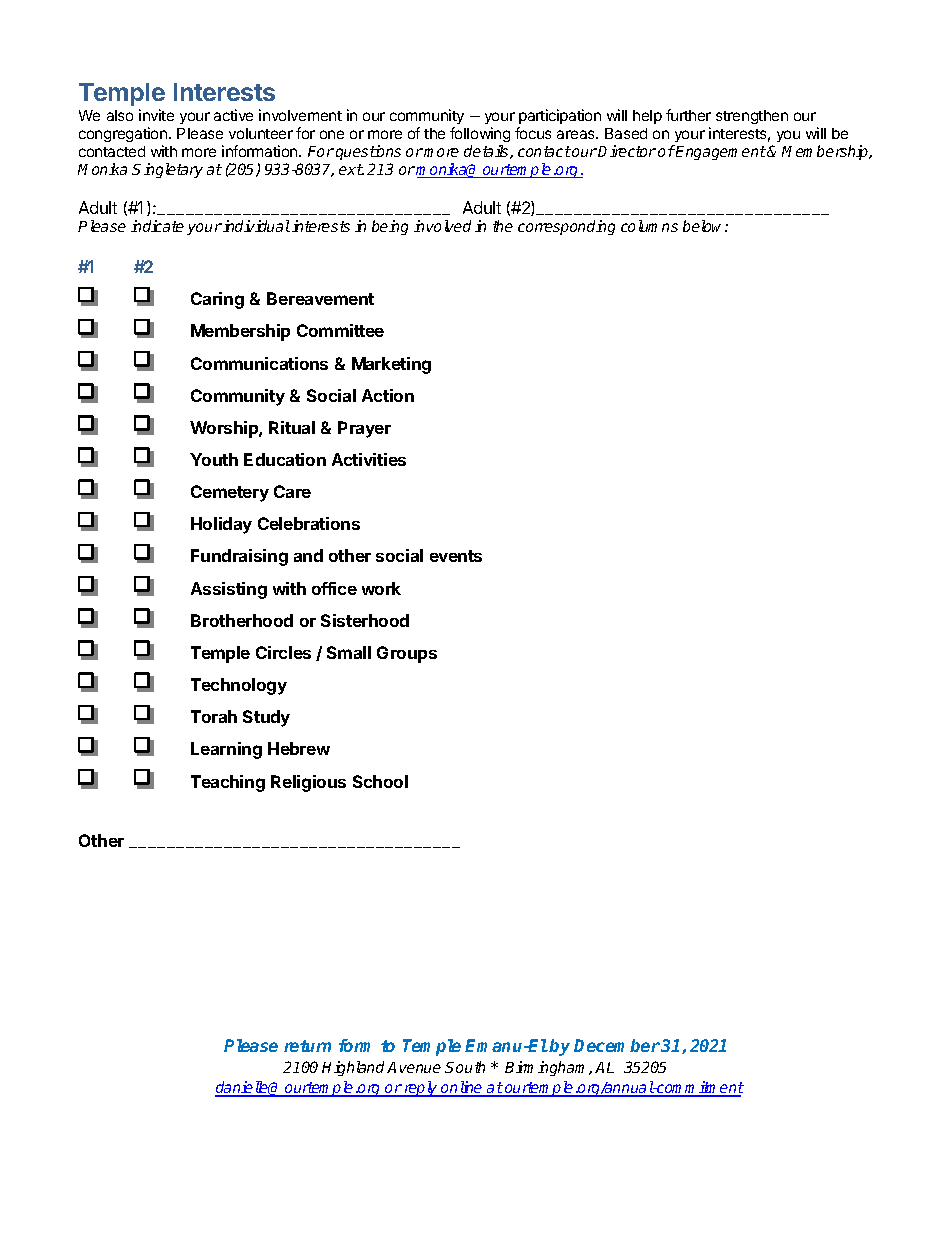 The width and height of the screenshot is (952, 1233). Describe the element at coordinates (307, 1046) in the screenshot. I see `return` at that location.
